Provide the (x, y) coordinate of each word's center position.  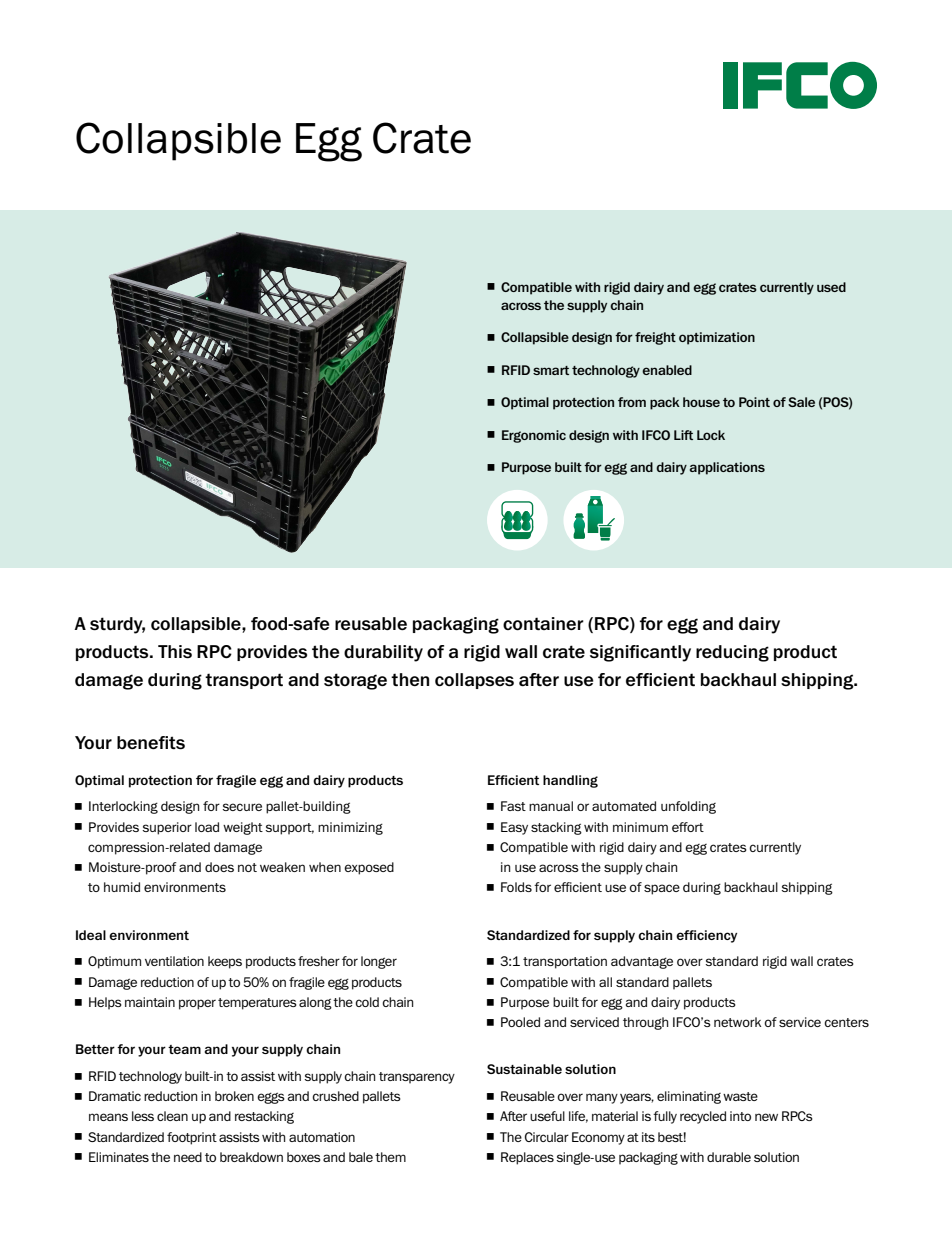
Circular (547, 1137)
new (766, 1117)
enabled (667, 370)
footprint (192, 1138)
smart (551, 370)
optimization (717, 338)
